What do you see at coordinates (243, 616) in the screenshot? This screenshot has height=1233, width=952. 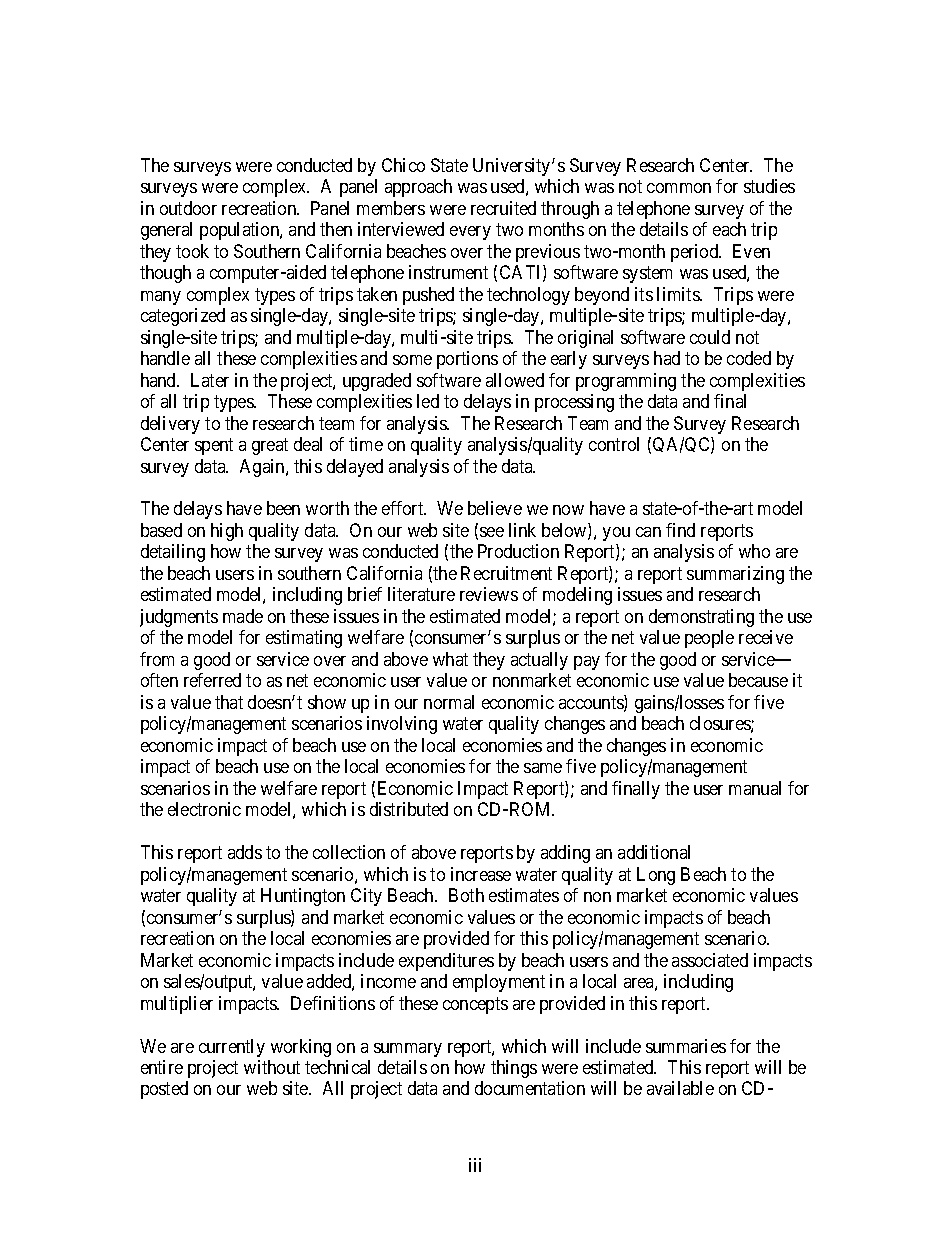 I see `made` at bounding box center [243, 616].
